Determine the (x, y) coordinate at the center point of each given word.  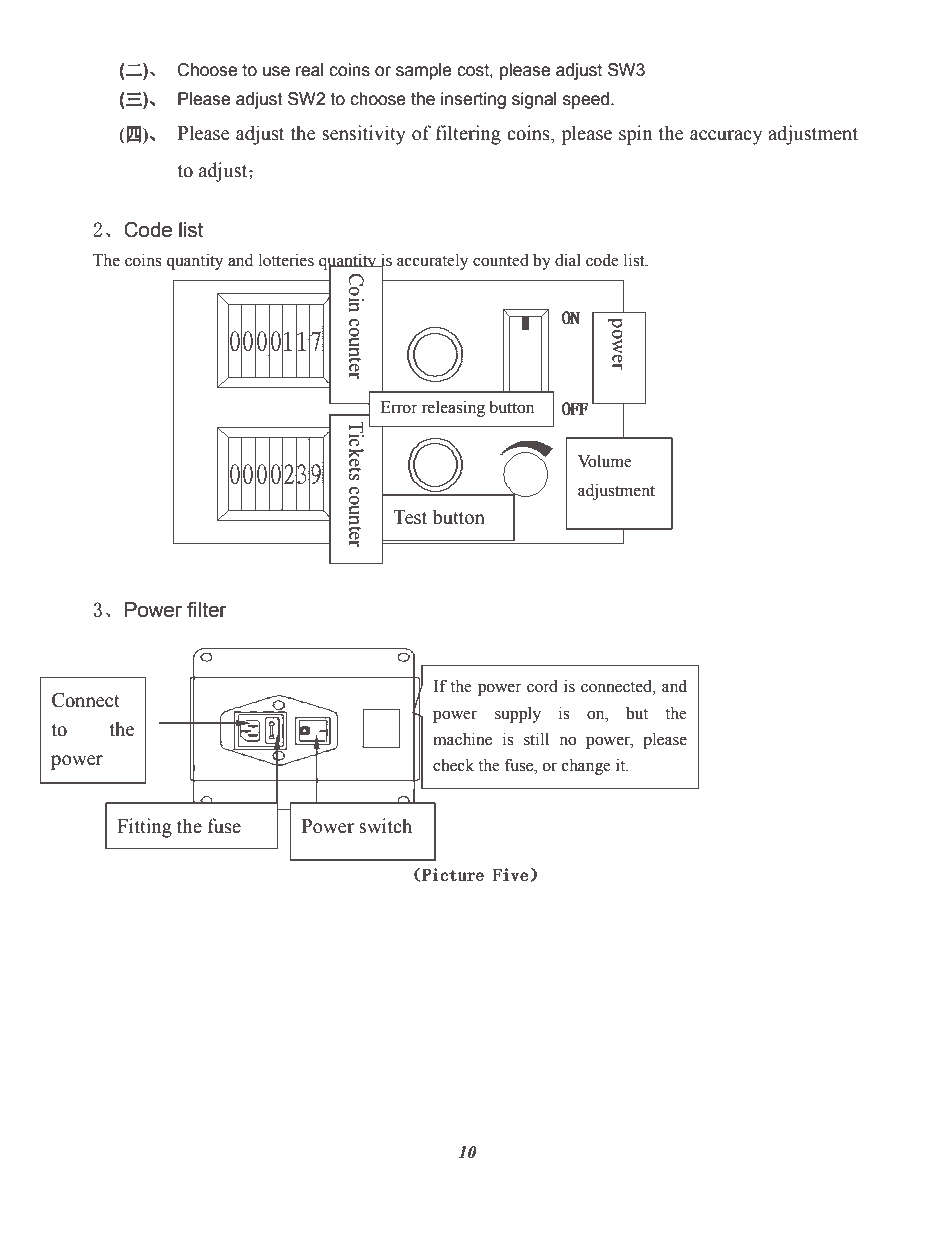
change (586, 766)
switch (385, 826)
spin (636, 135)
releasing (453, 408)
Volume (605, 461)
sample (424, 71)
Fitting (144, 828)
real (309, 70)
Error (399, 407)
